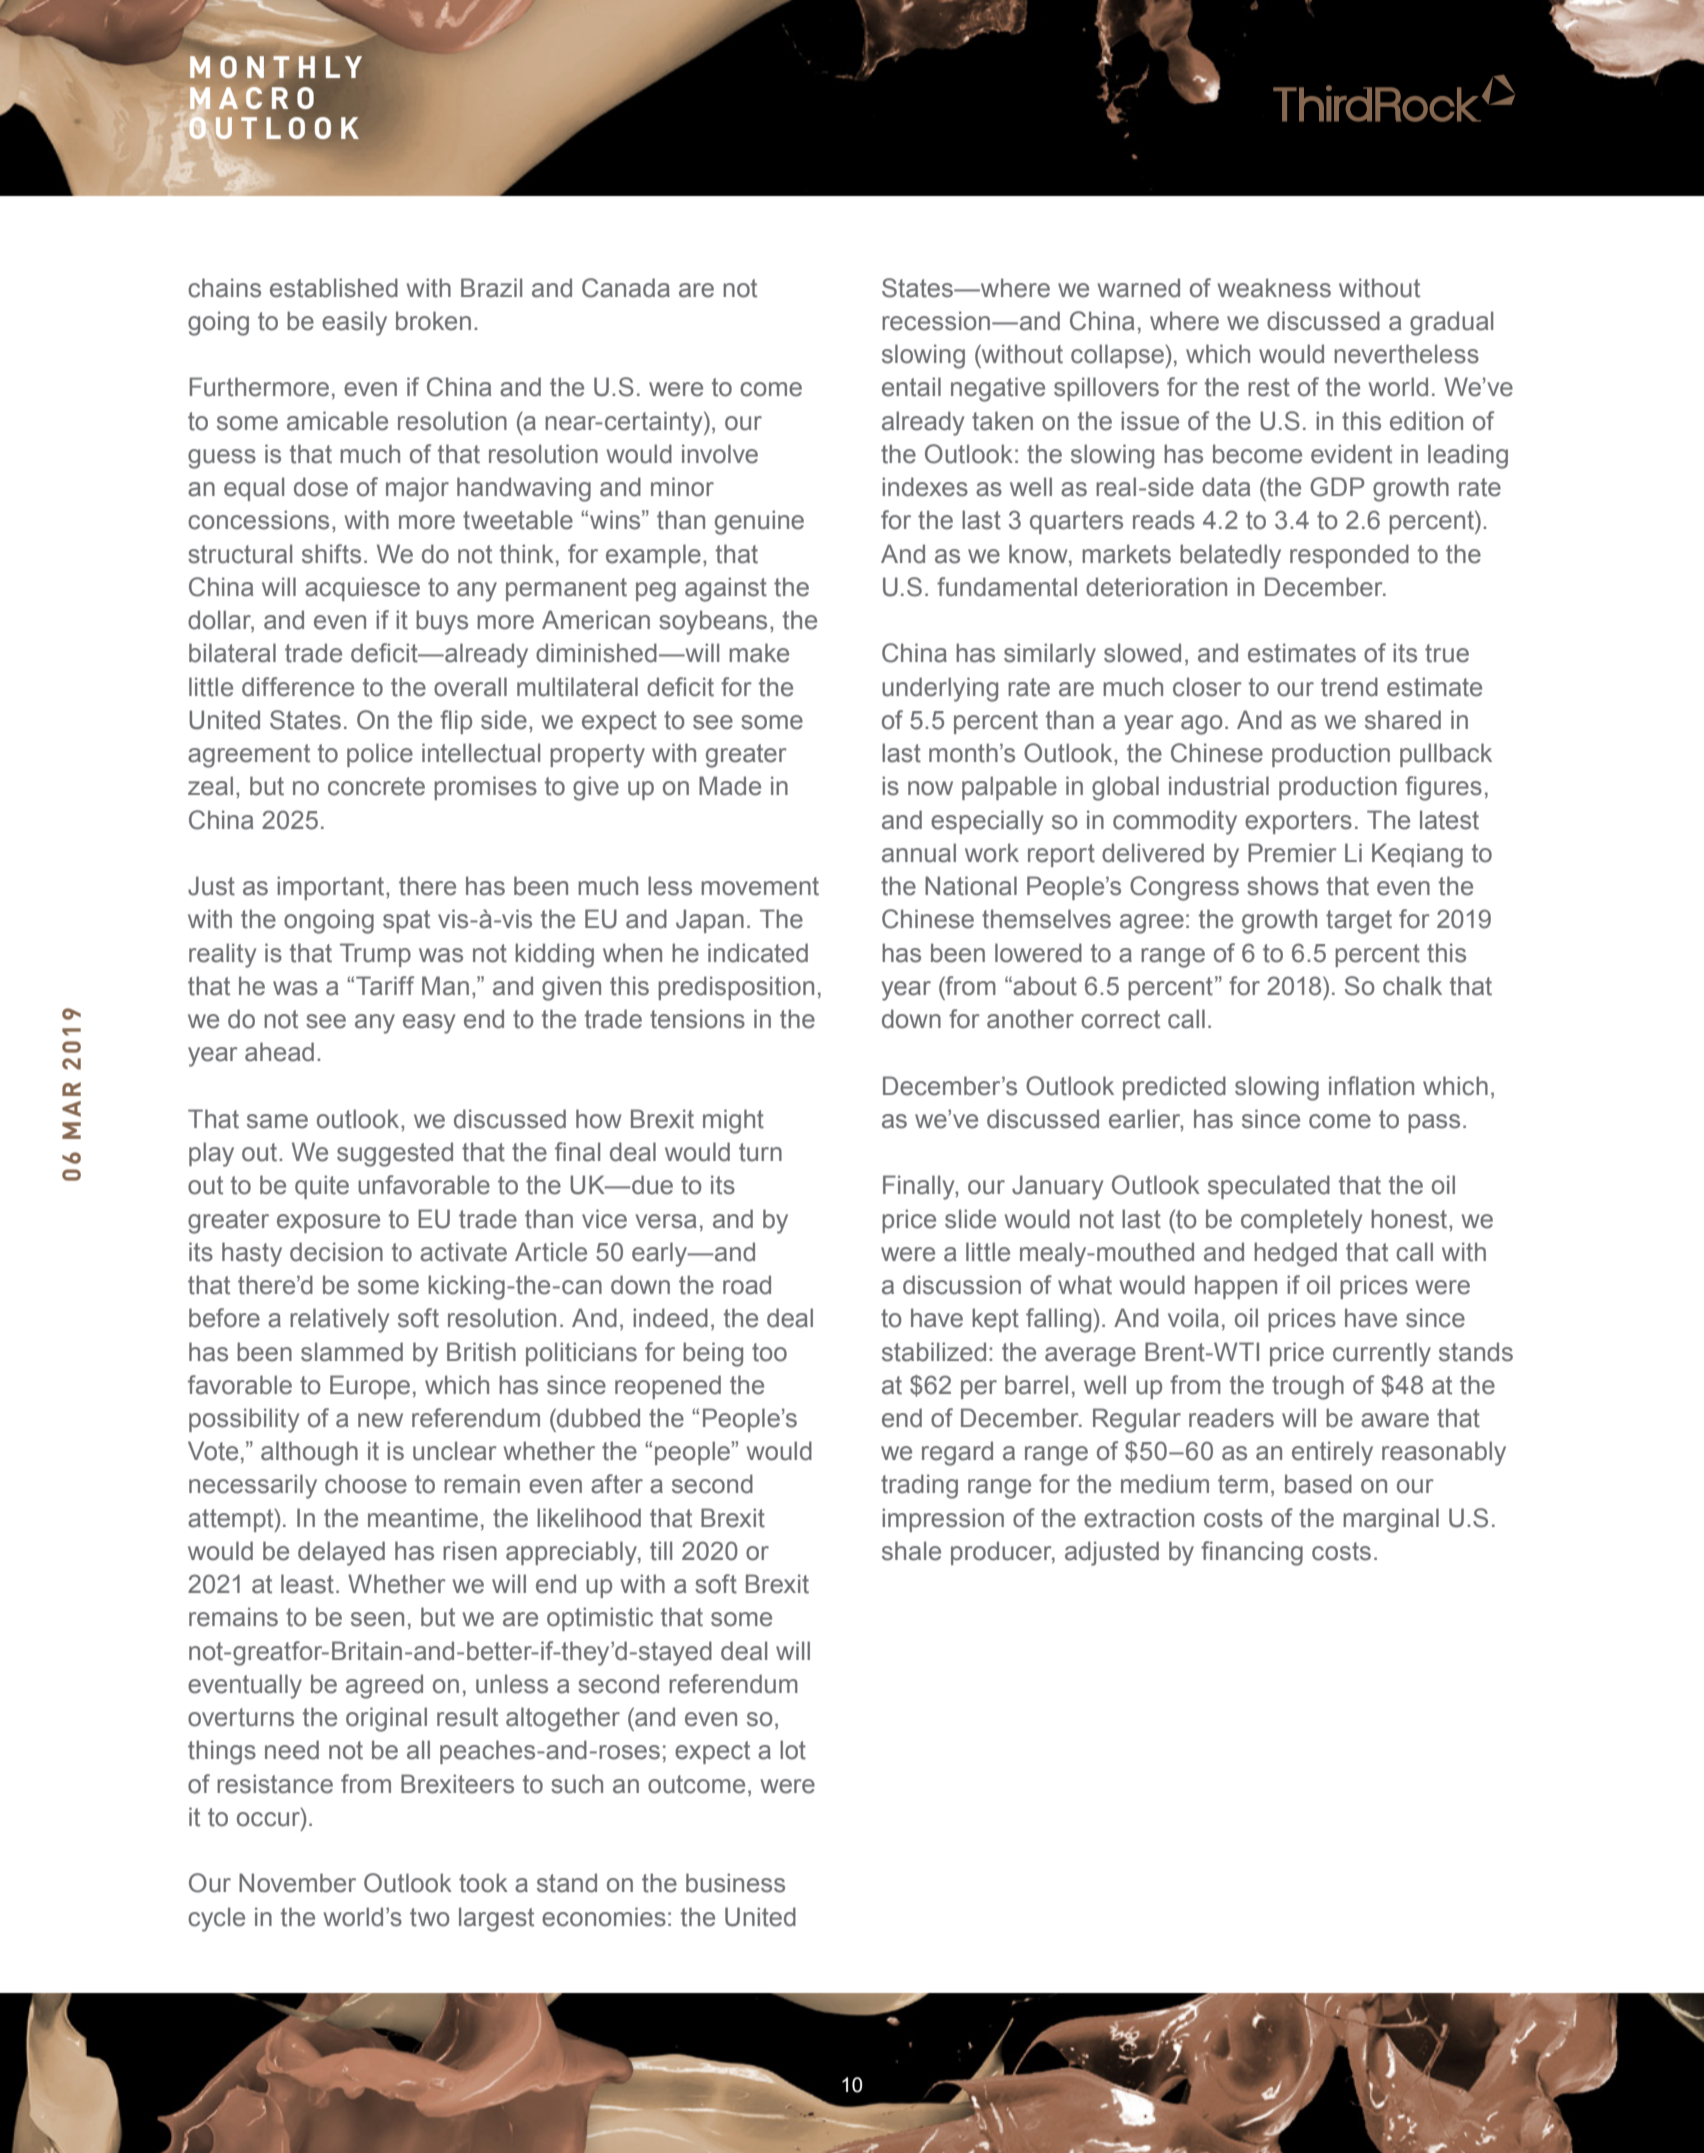 This page has height=2153, width=1704. Describe the element at coordinates (297, 1883) in the page. I see `November` at that location.
